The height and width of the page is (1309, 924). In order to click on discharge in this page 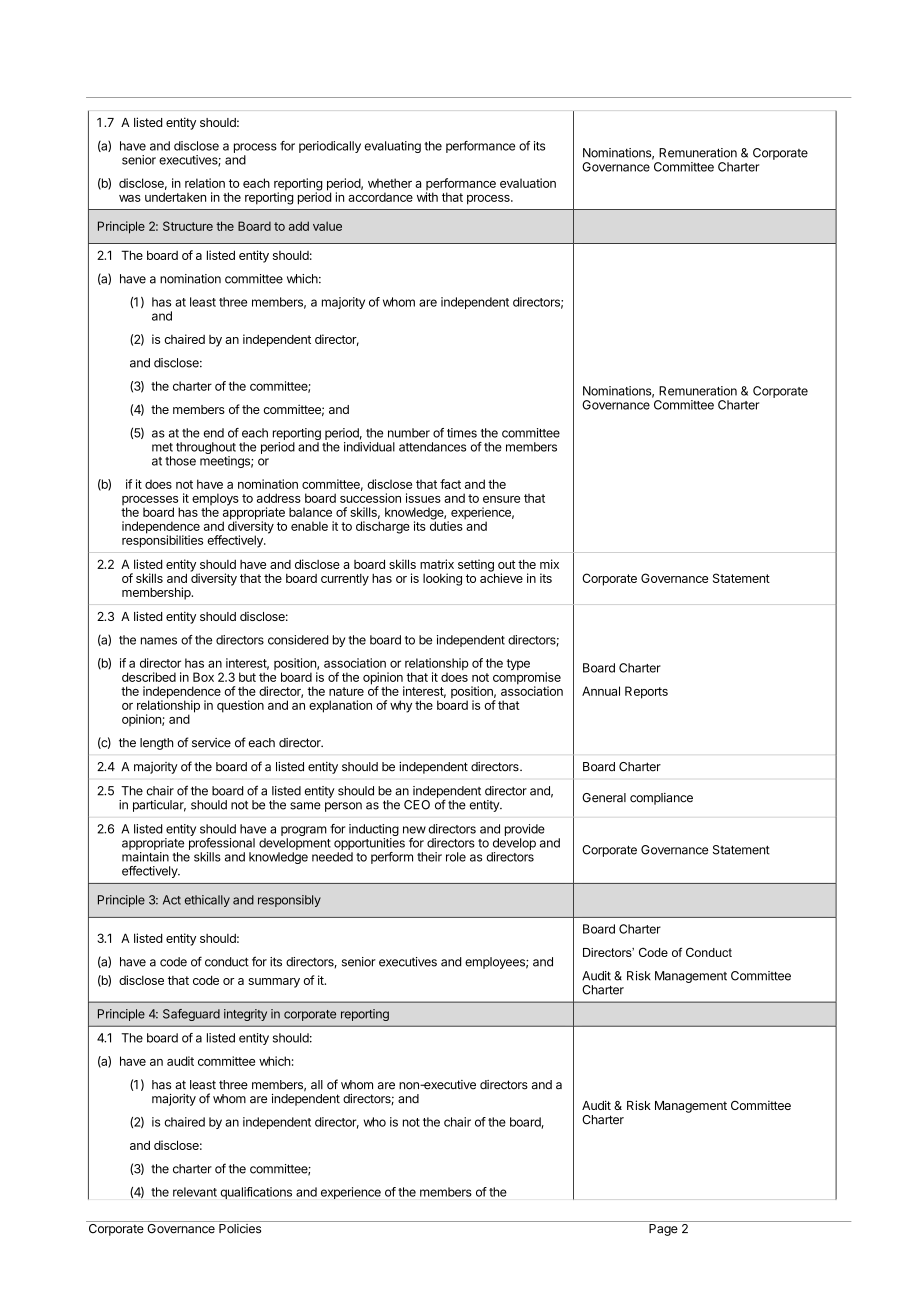, I will do `click(383, 527)`.
